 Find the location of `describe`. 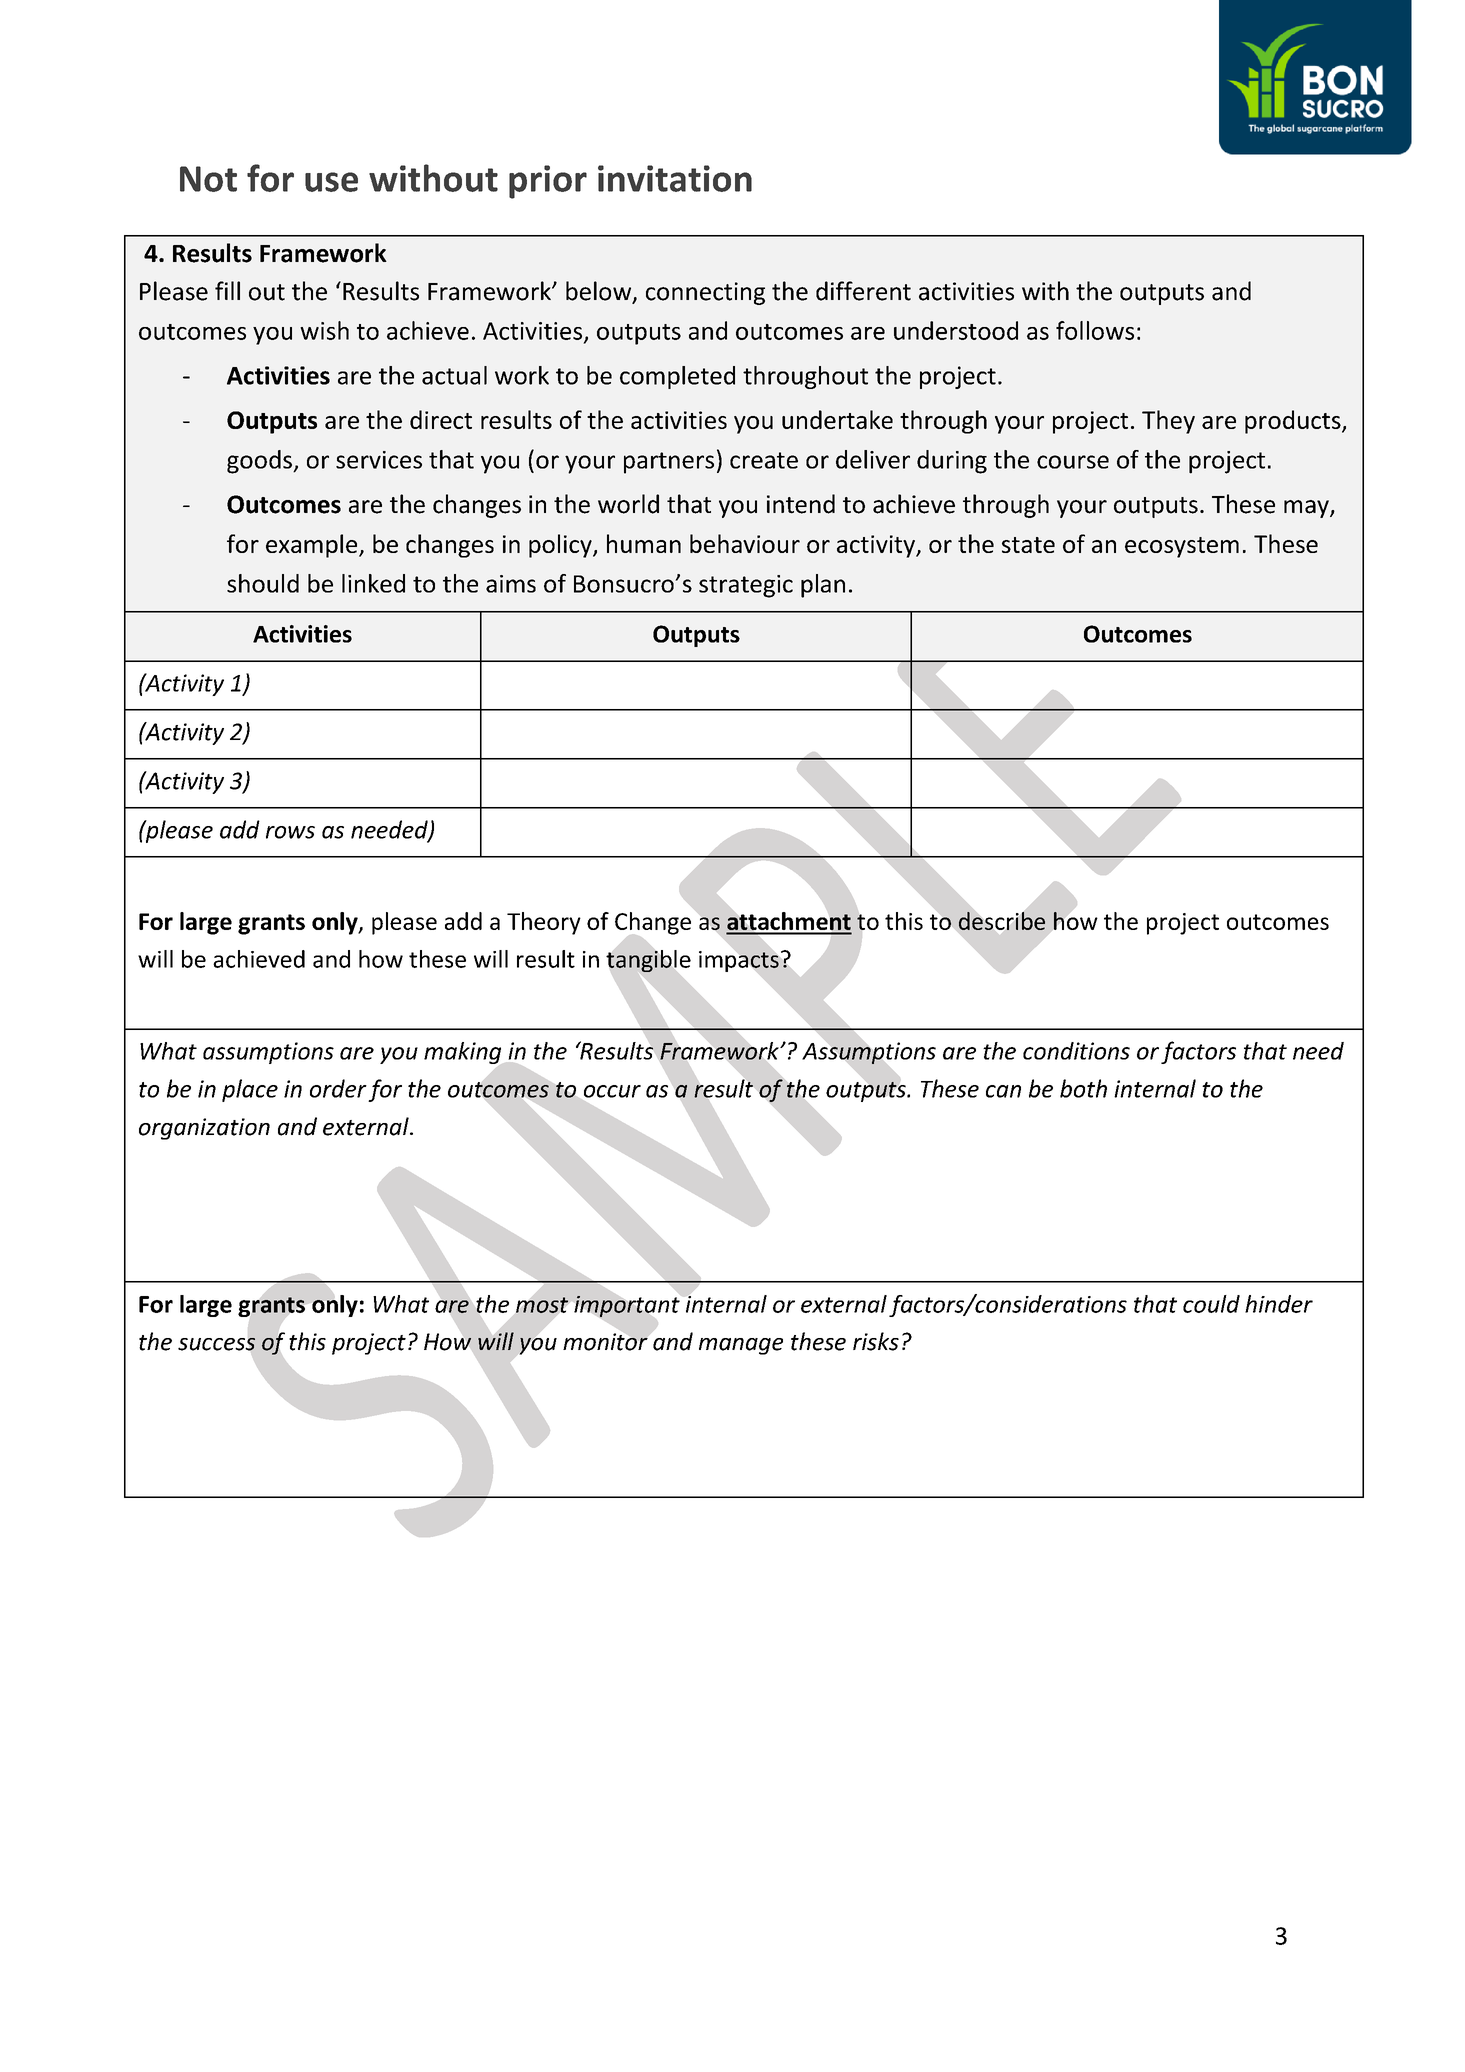

describe is located at coordinates (1002, 921).
